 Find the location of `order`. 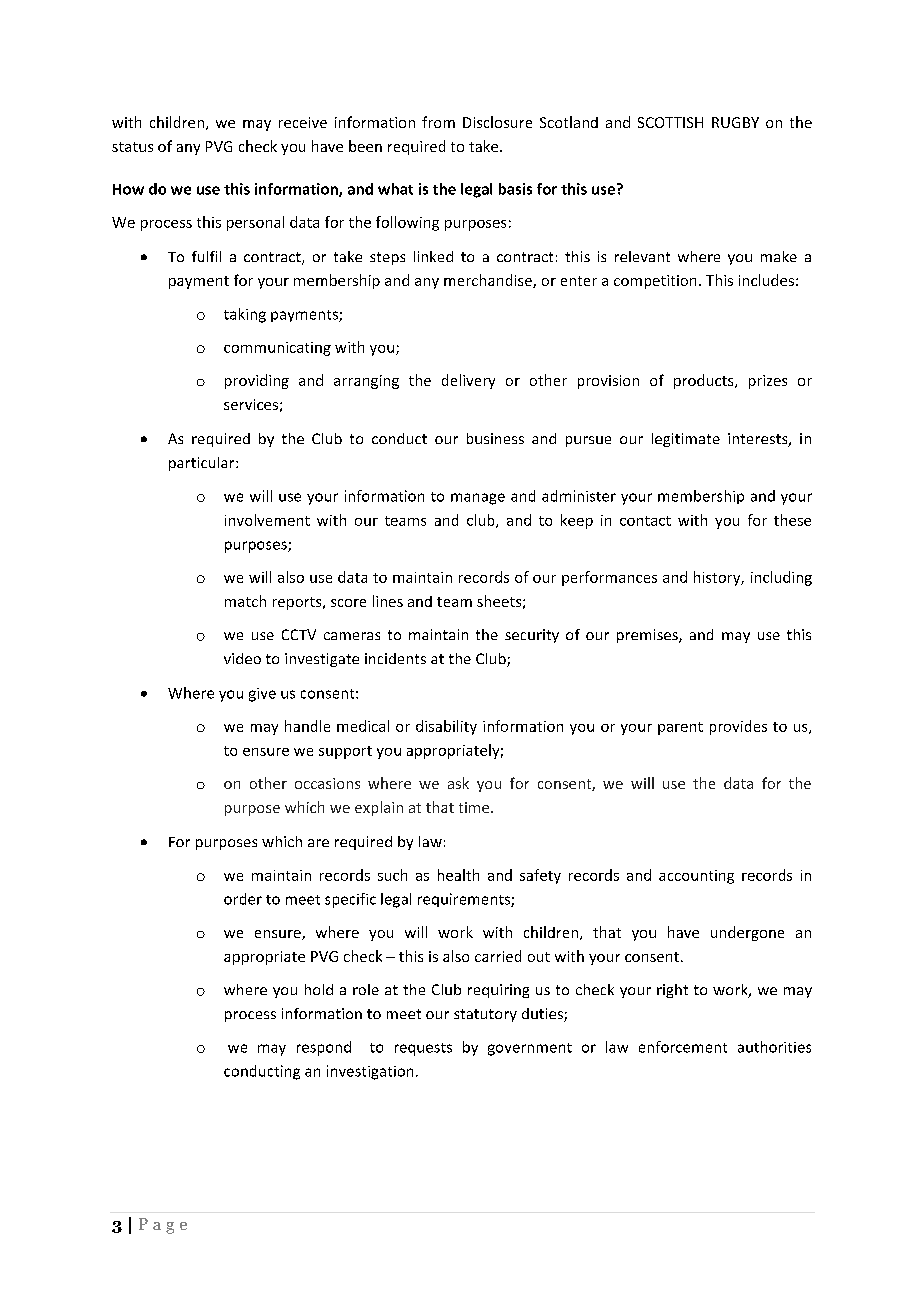

order is located at coordinates (243, 899).
